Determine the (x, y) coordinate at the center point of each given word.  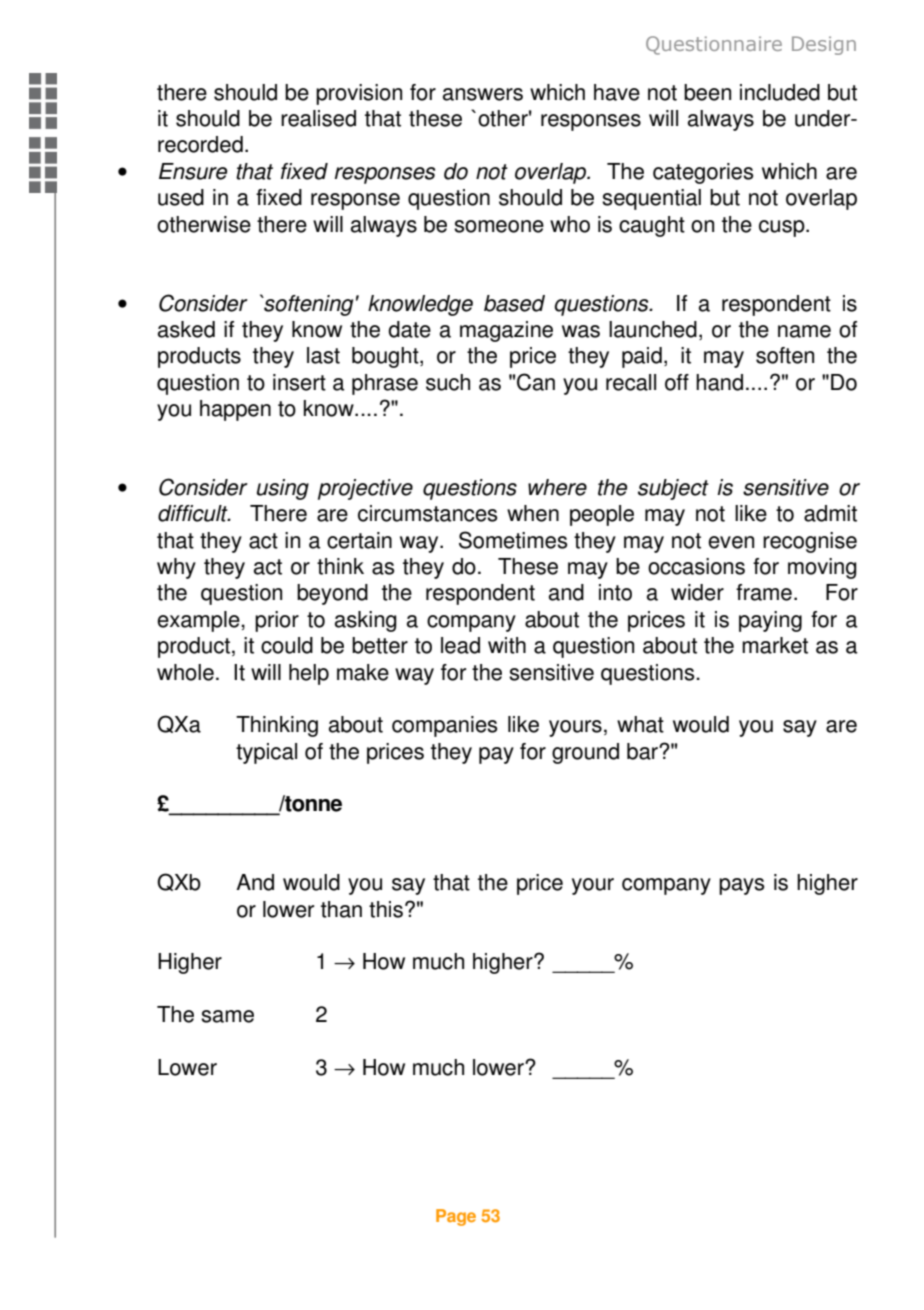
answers (483, 94)
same (227, 1016)
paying (770, 621)
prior (277, 621)
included (780, 92)
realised (318, 118)
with (507, 645)
